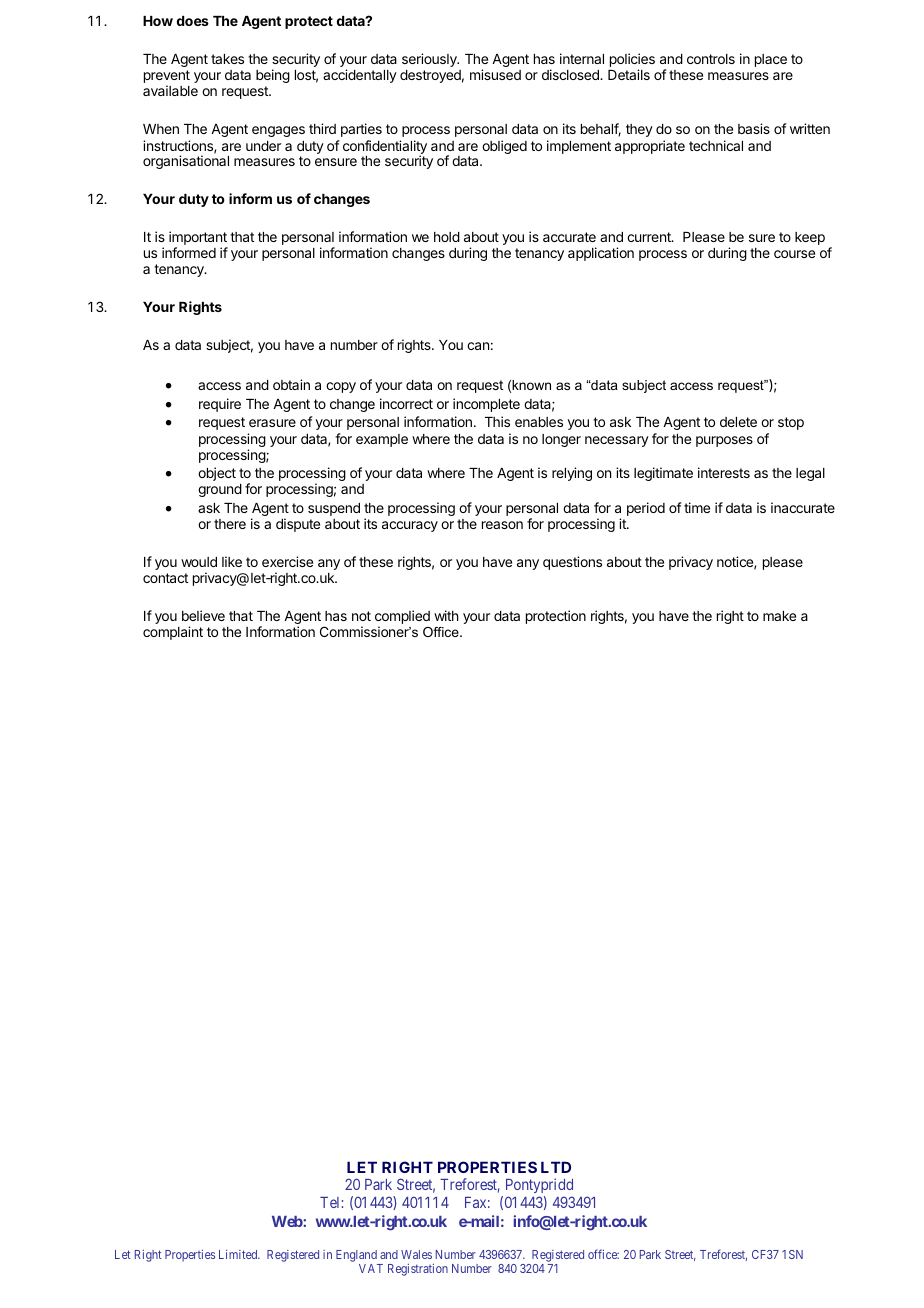 This screenshot has height=1308, width=924. I want to click on misused, so click(495, 74).
